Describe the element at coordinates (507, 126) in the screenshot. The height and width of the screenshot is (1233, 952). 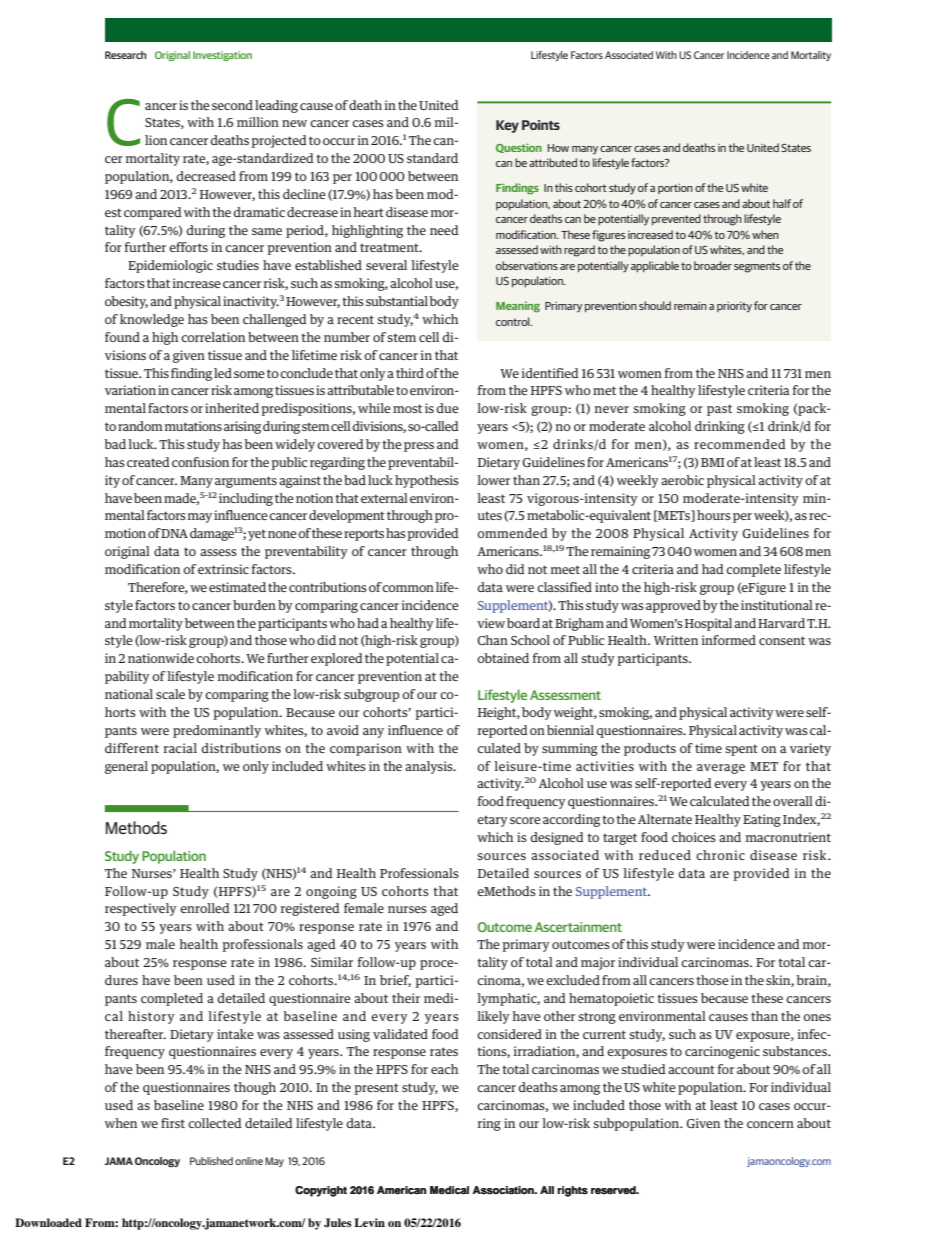
I see `Key` at that location.
